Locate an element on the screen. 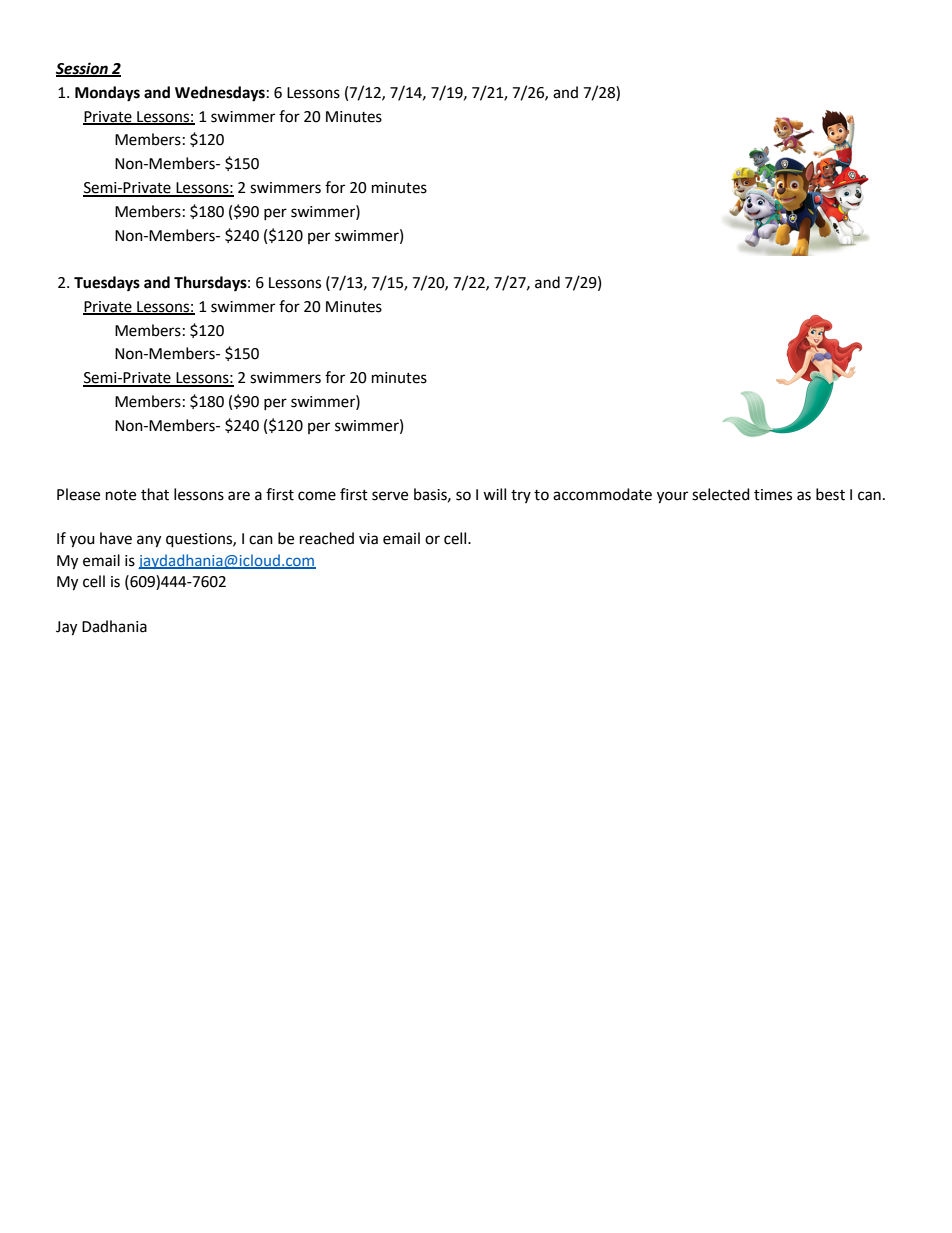 The image size is (952, 1233). times is located at coordinates (773, 495).
